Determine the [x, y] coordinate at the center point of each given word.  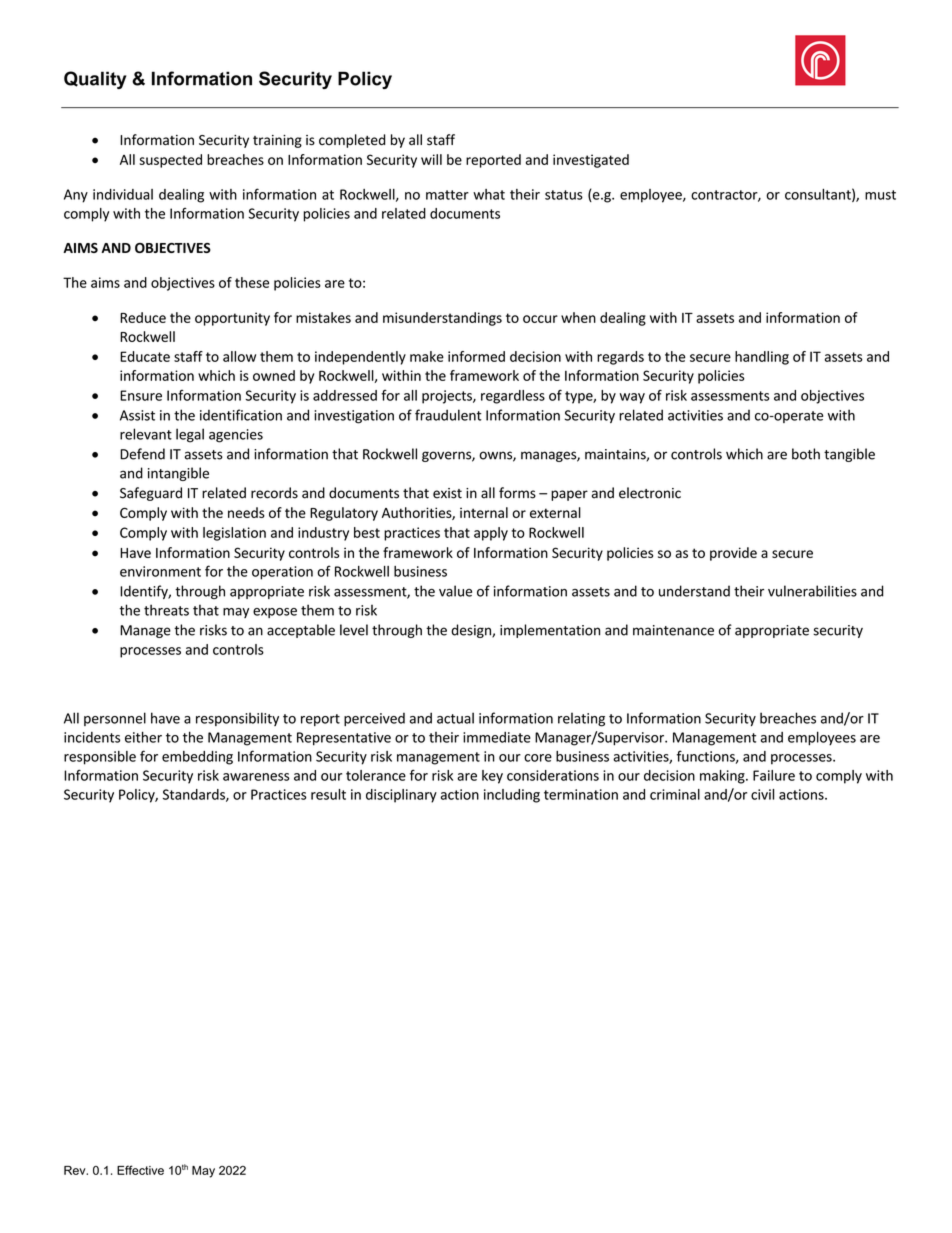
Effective [140, 1170]
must [880, 195]
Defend [142, 454]
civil [762, 794]
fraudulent [448, 415]
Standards [195, 795]
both [806, 454]
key [492, 777]
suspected [170, 161]
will [431, 159]
